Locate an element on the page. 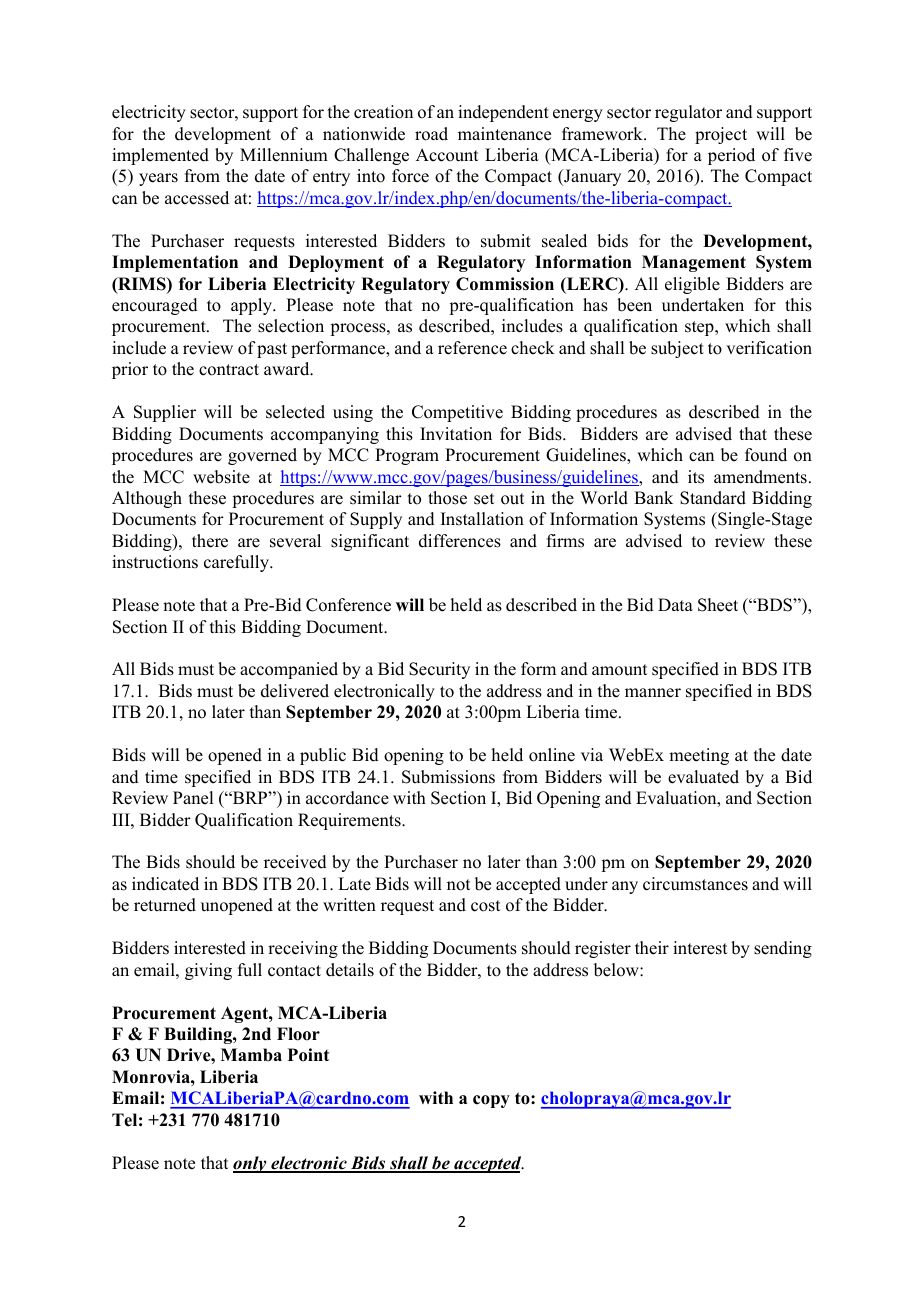  only is located at coordinates (251, 1164).
